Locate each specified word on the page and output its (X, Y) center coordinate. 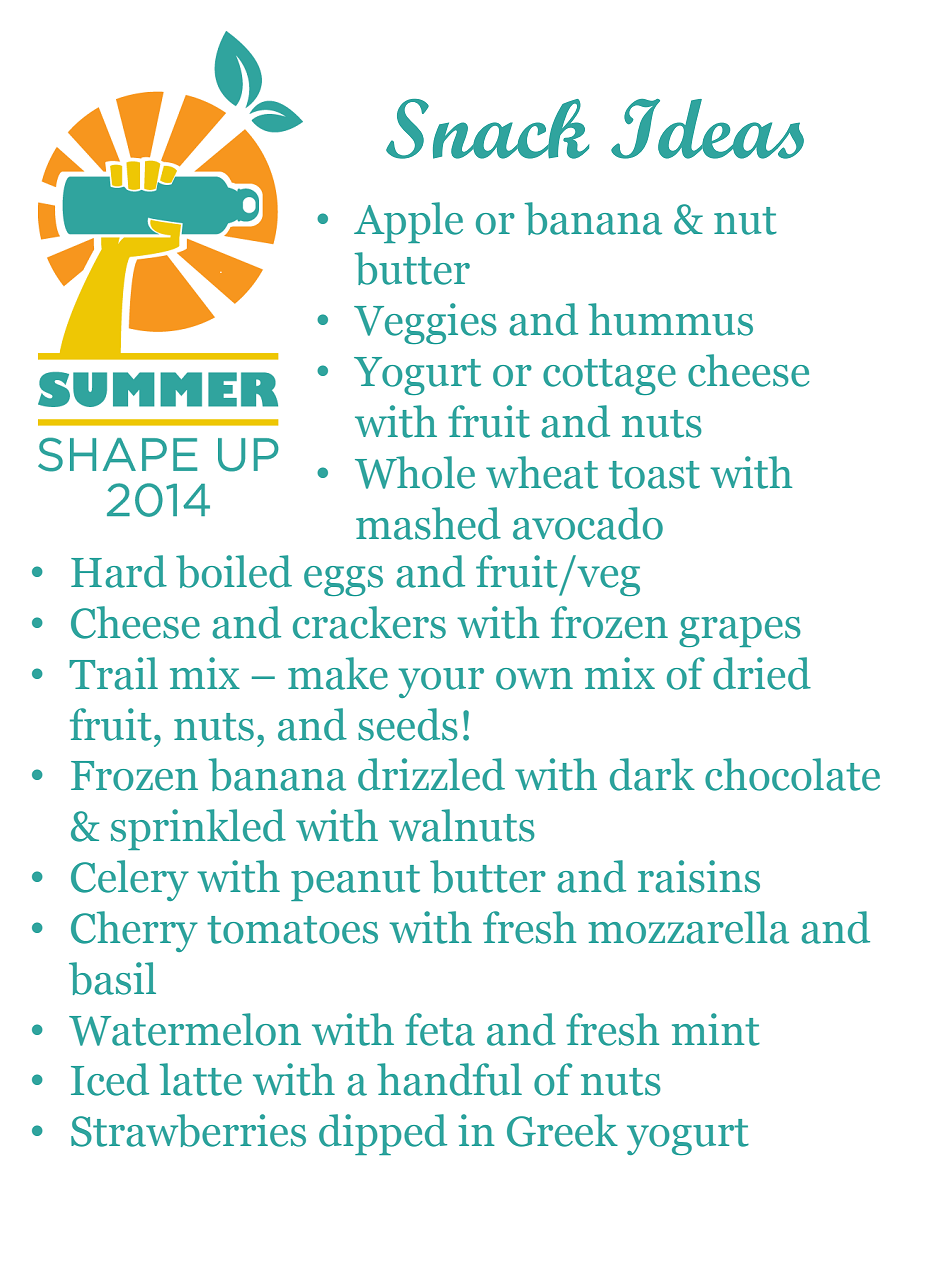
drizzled (431, 774)
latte (201, 1079)
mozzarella (688, 927)
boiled (234, 571)
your (441, 683)
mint (716, 1029)
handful (449, 1079)
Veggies (425, 323)
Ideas (707, 129)
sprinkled (198, 829)
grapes (740, 632)
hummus (670, 319)
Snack (487, 129)
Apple (408, 222)
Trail (113, 673)
